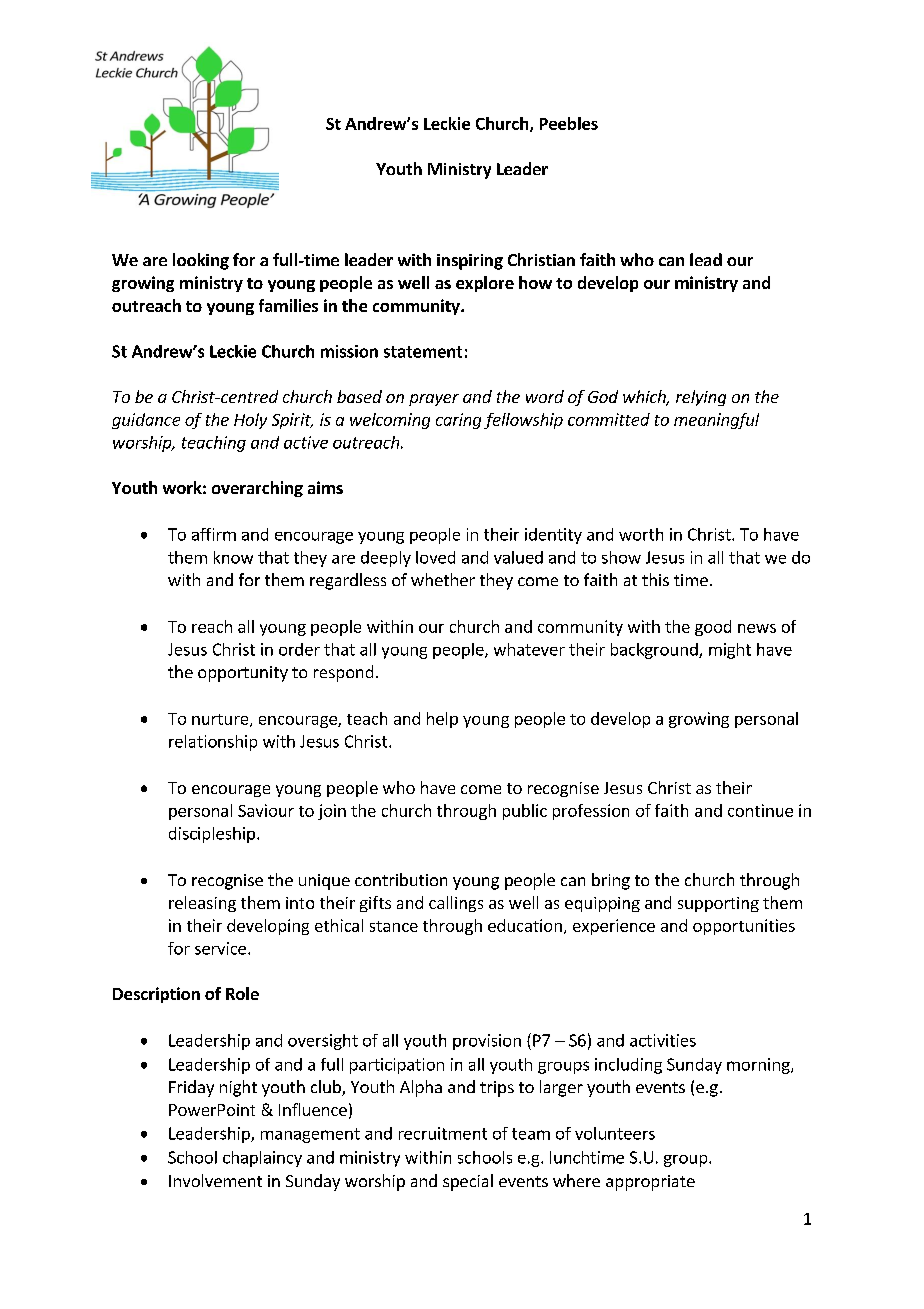  Describe the element at coordinates (655, 579) in the document. I see `this` at that location.
